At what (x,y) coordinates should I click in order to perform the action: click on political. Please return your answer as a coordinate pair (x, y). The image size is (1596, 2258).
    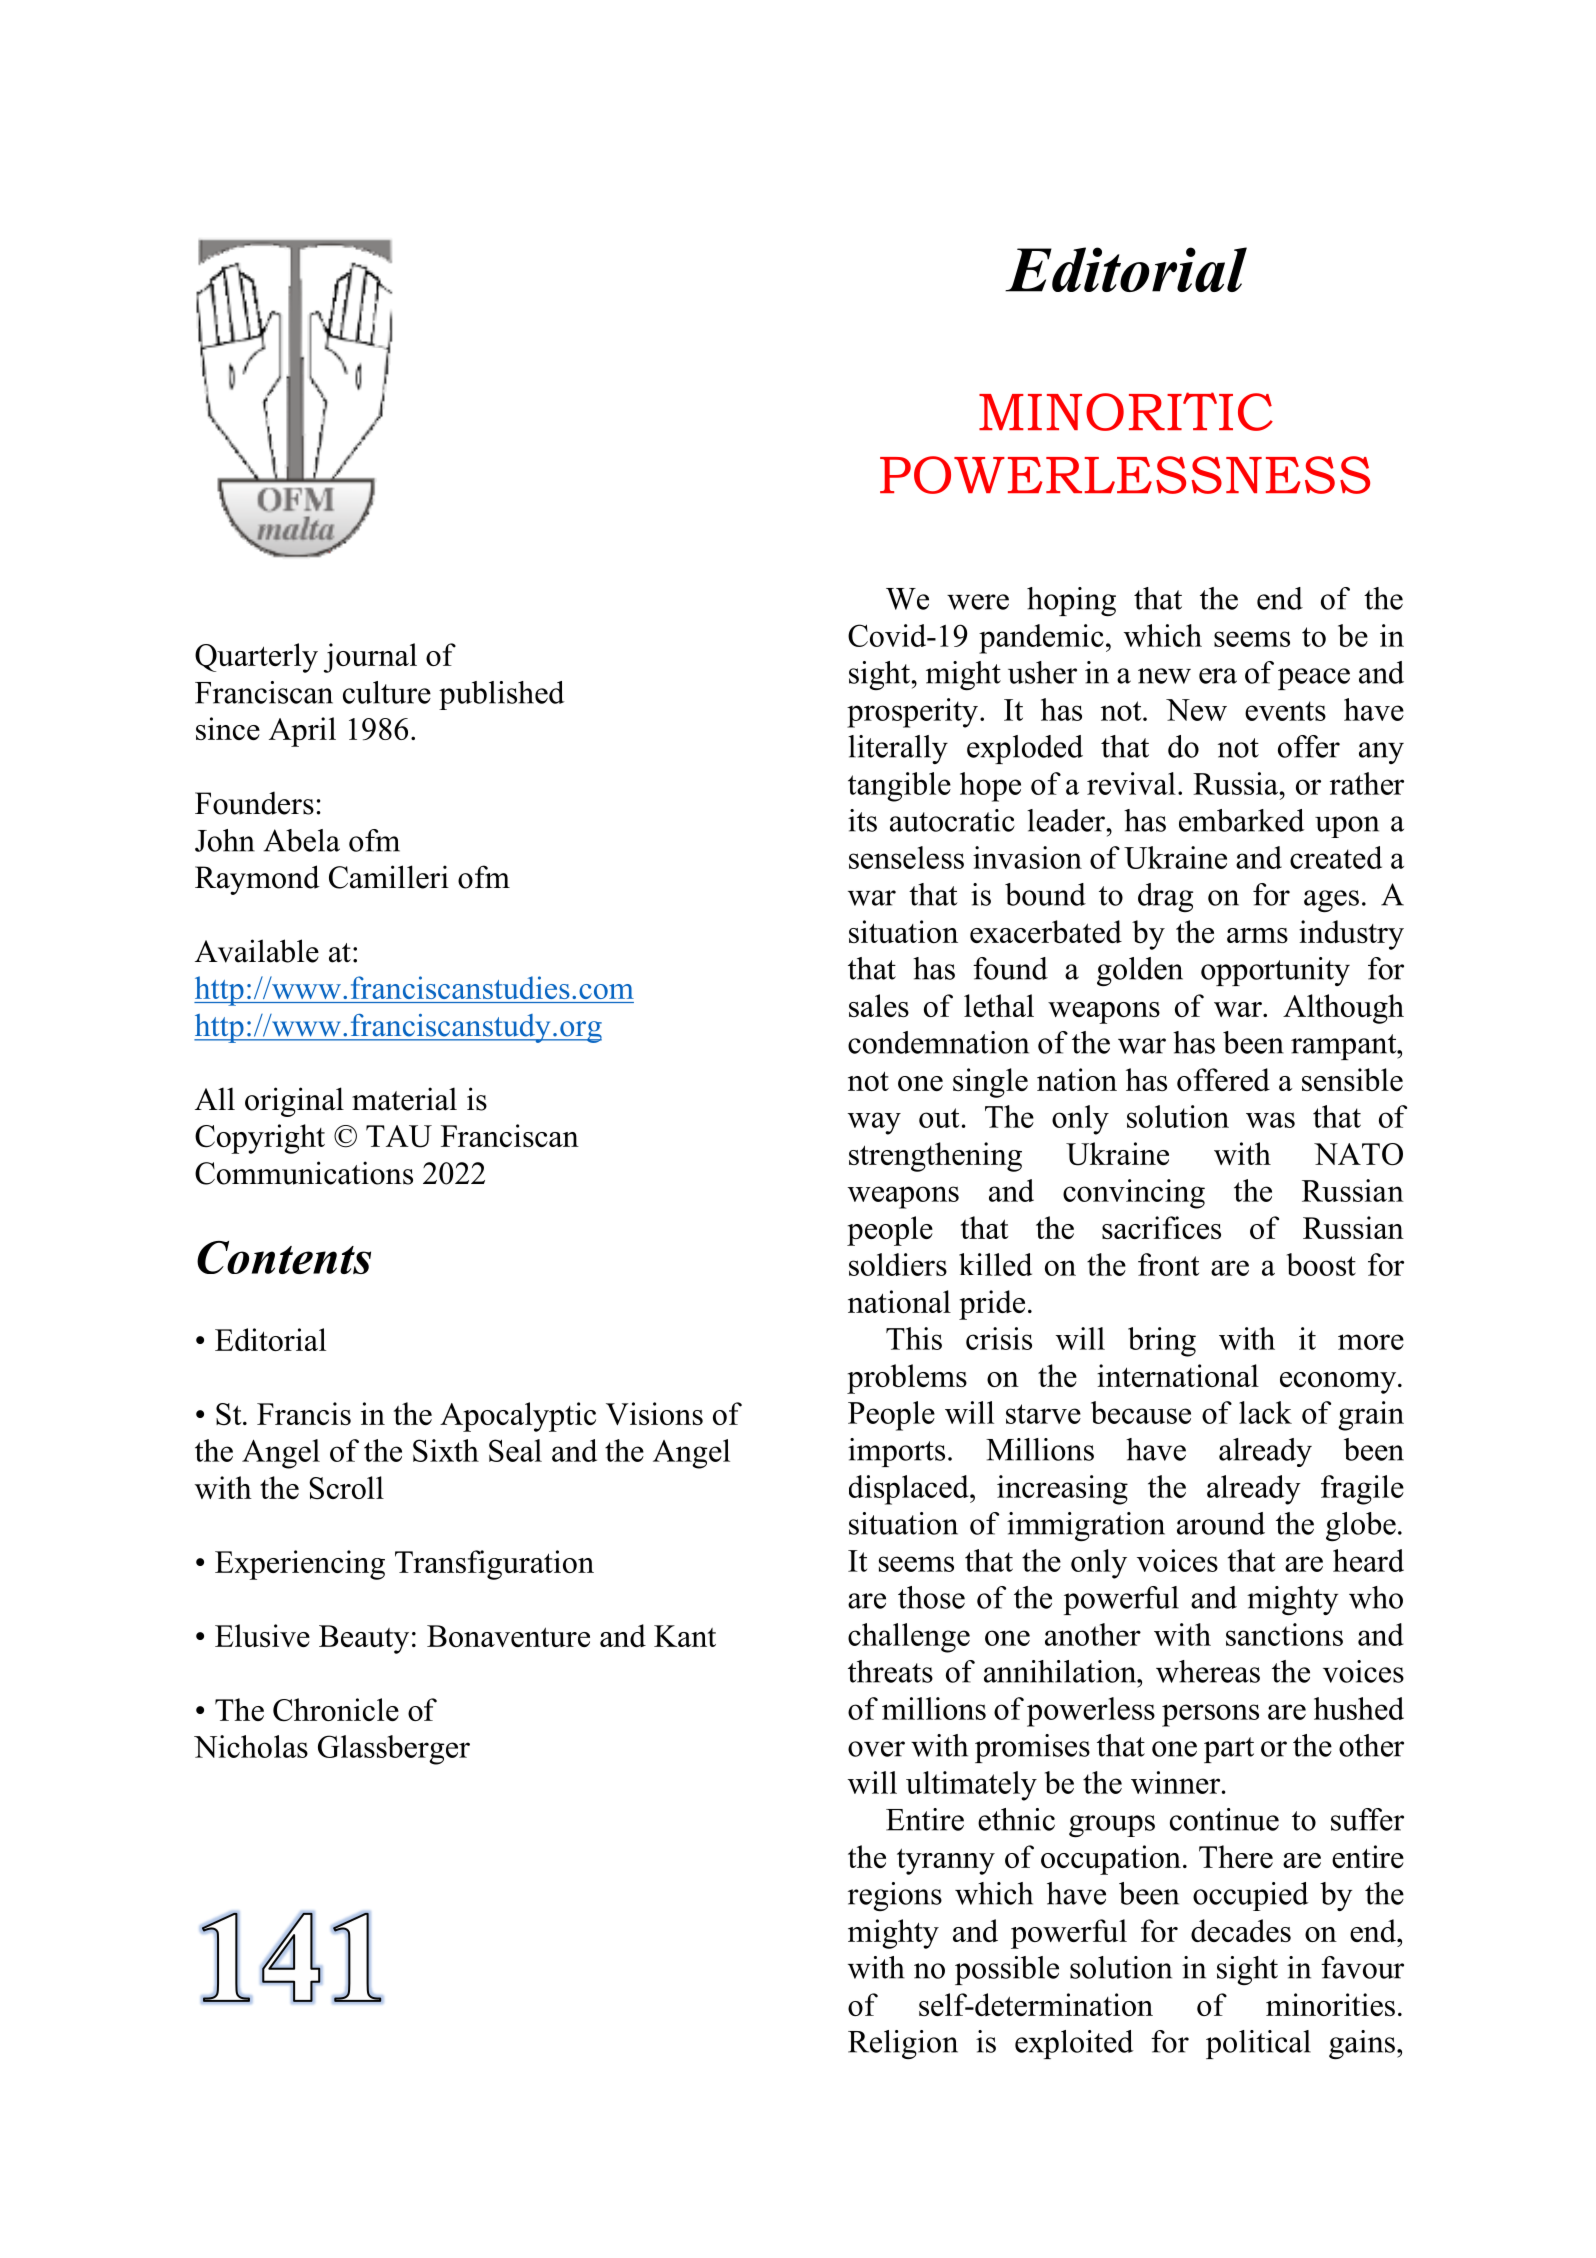
    Looking at the image, I should click on (1258, 2044).
